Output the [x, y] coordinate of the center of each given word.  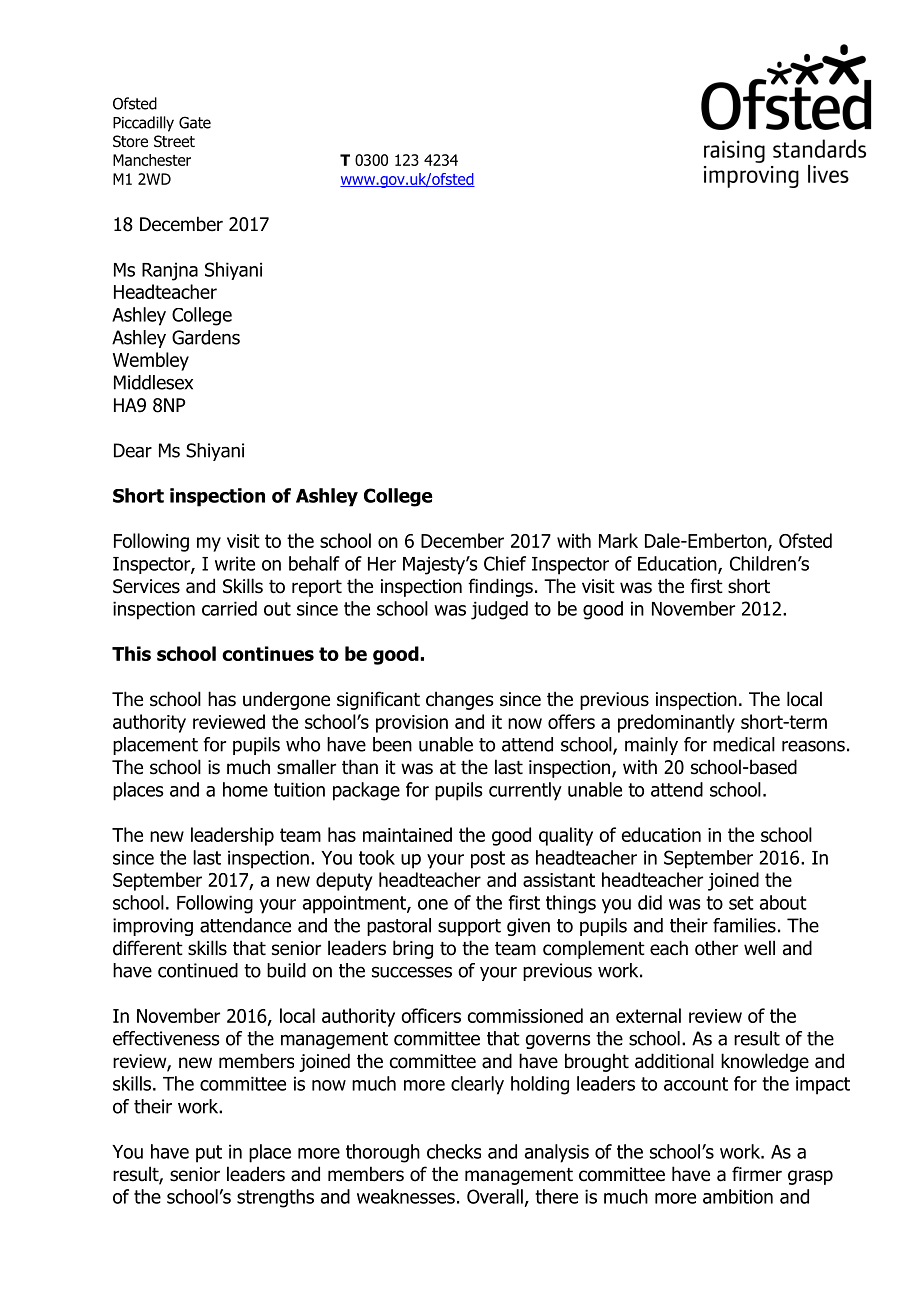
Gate [195, 122]
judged [499, 610]
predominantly [676, 723]
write [235, 563]
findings [500, 587]
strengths [275, 1198]
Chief [505, 563]
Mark [618, 540]
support [469, 927]
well [759, 948]
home [245, 789]
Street [174, 141]
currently [525, 791]
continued [198, 970]
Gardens [206, 337]
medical [744, 744]
